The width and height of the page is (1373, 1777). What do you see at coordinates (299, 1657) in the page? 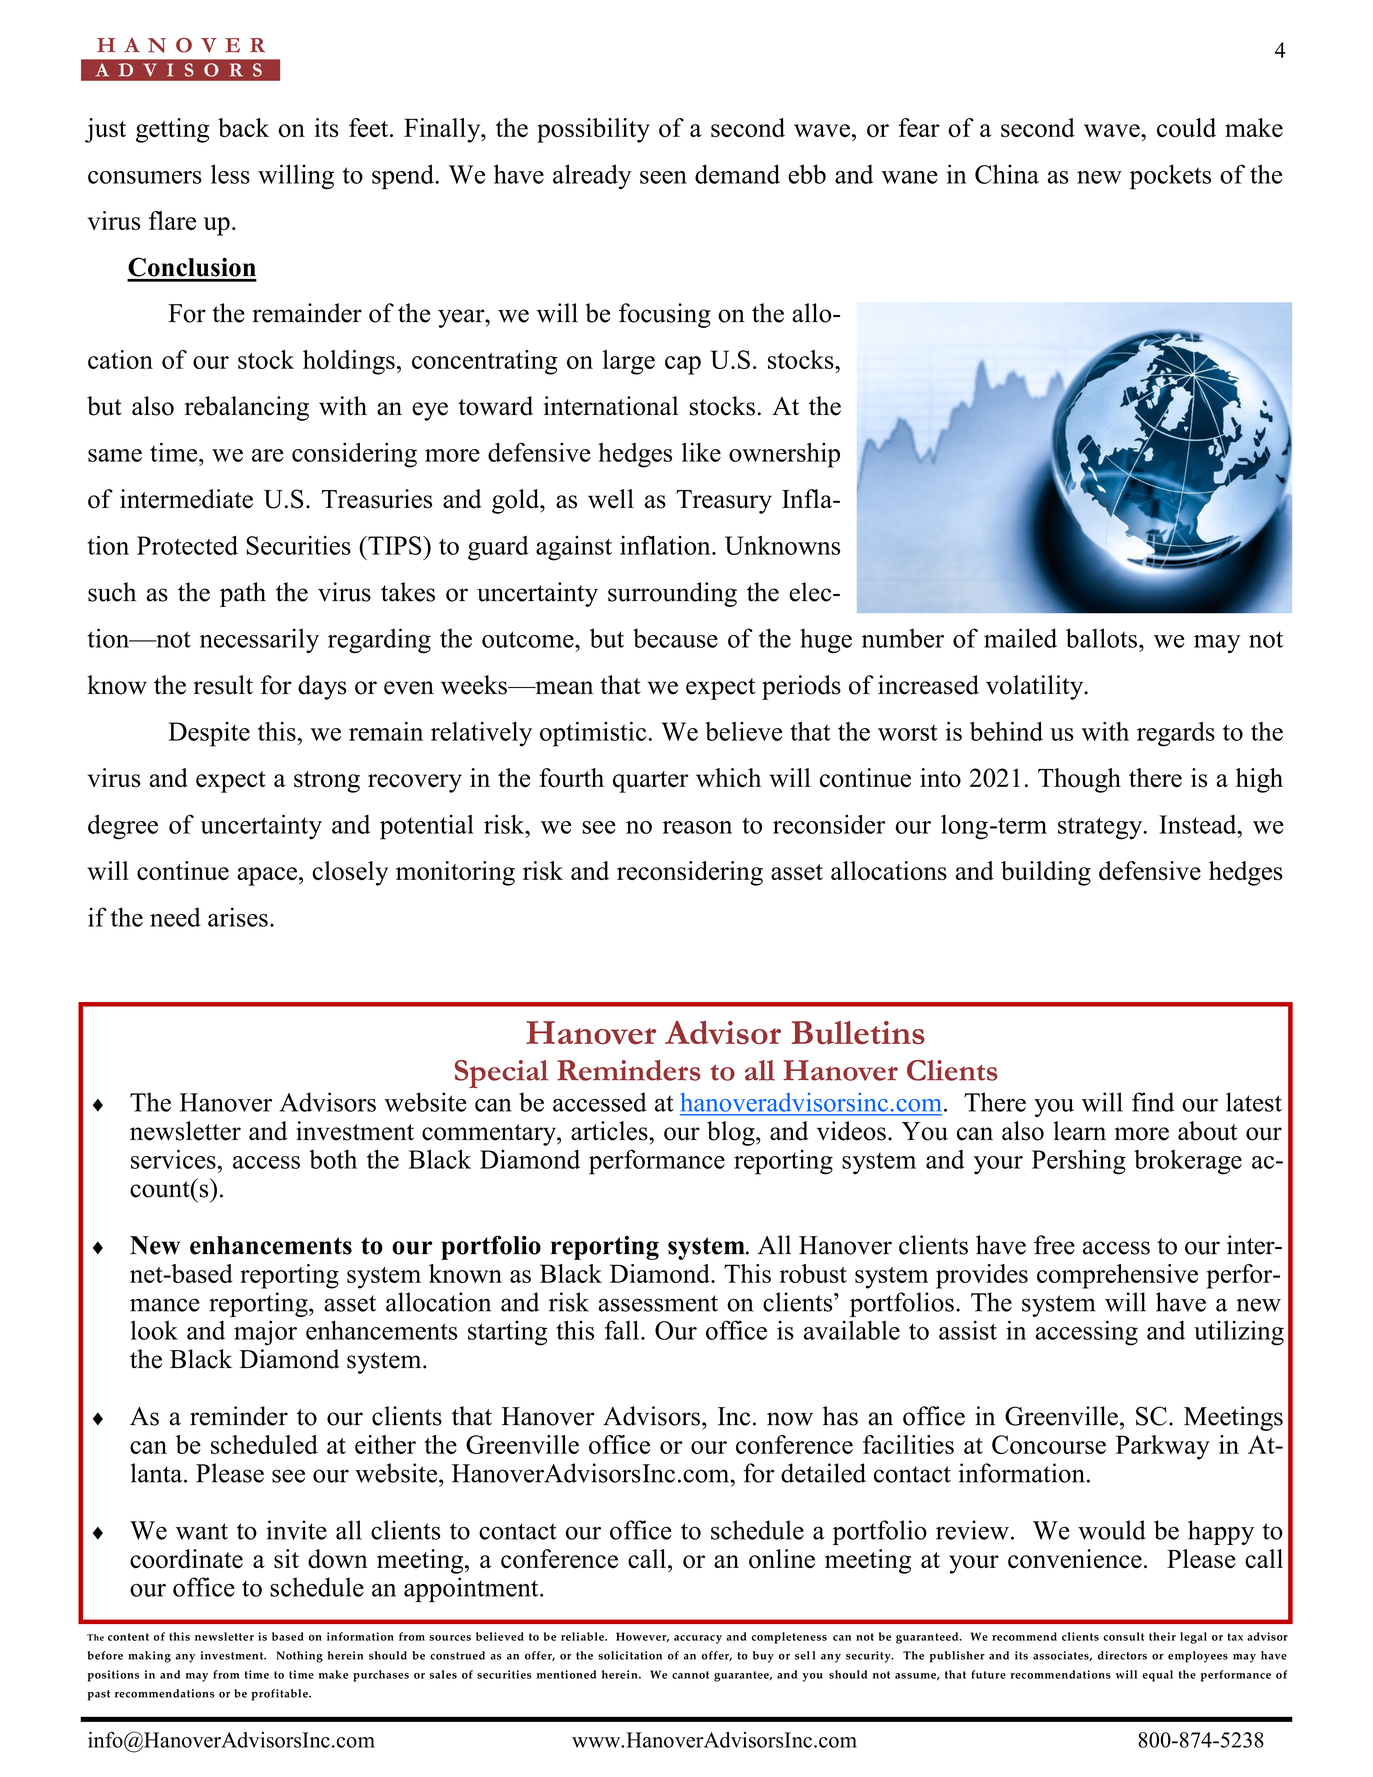
I see `Nothing` at bounding box center [299, 1657].
